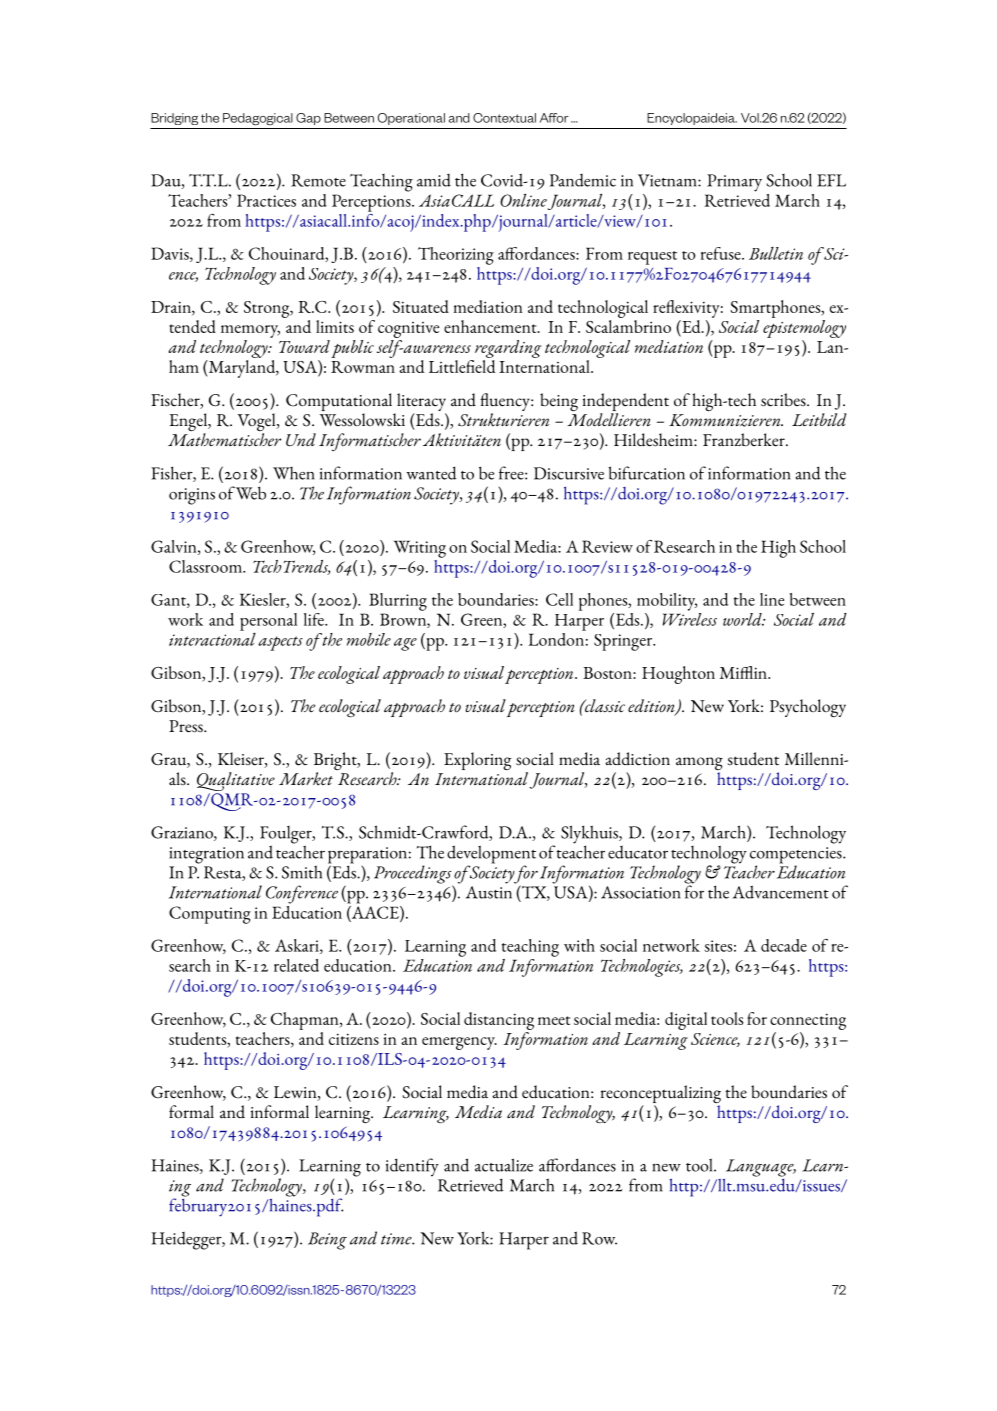  I want to click on mobility, so click(667, 602).
